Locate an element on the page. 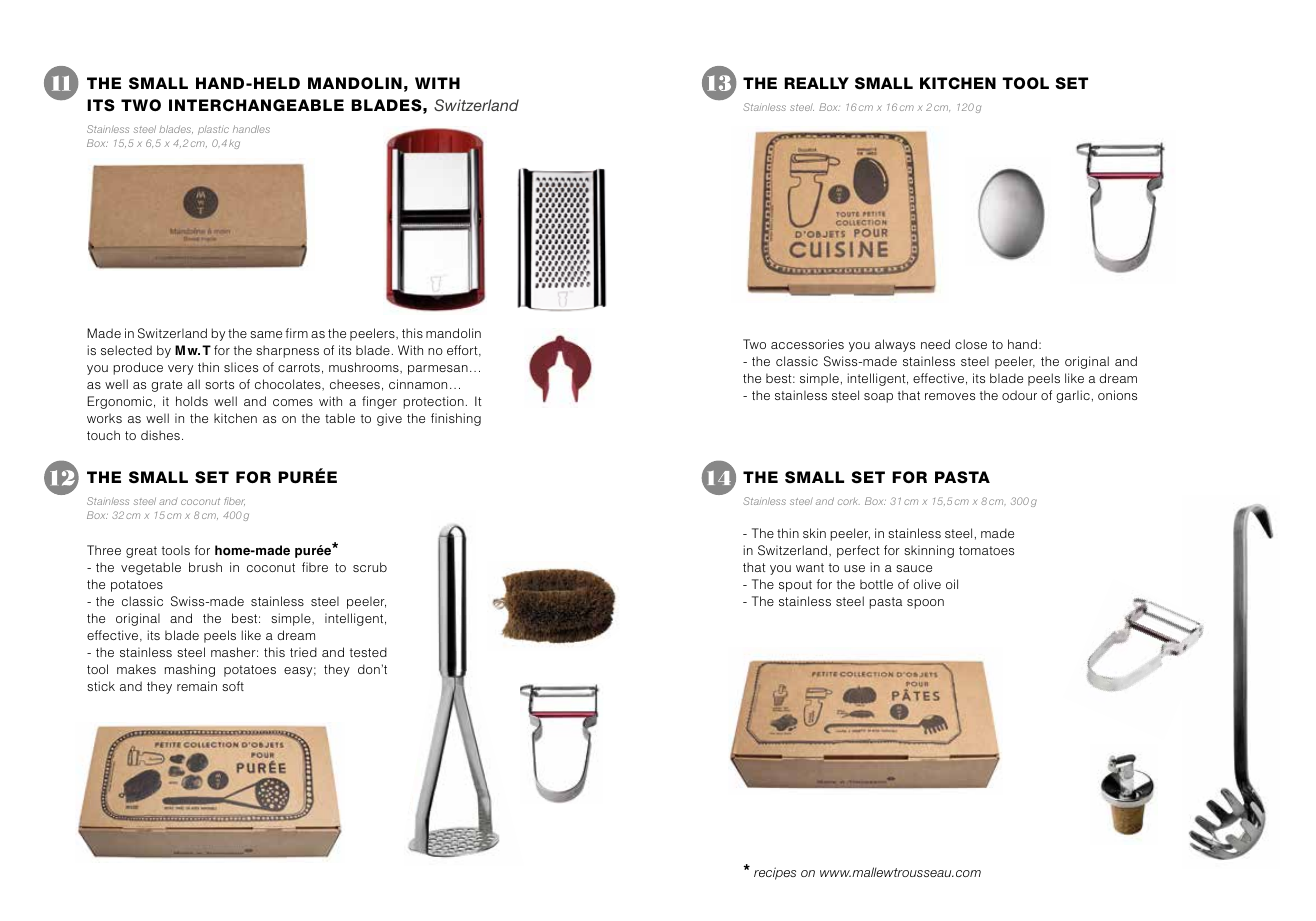 The image size is (1316, 921). same is located at coordinates (266, 334).
